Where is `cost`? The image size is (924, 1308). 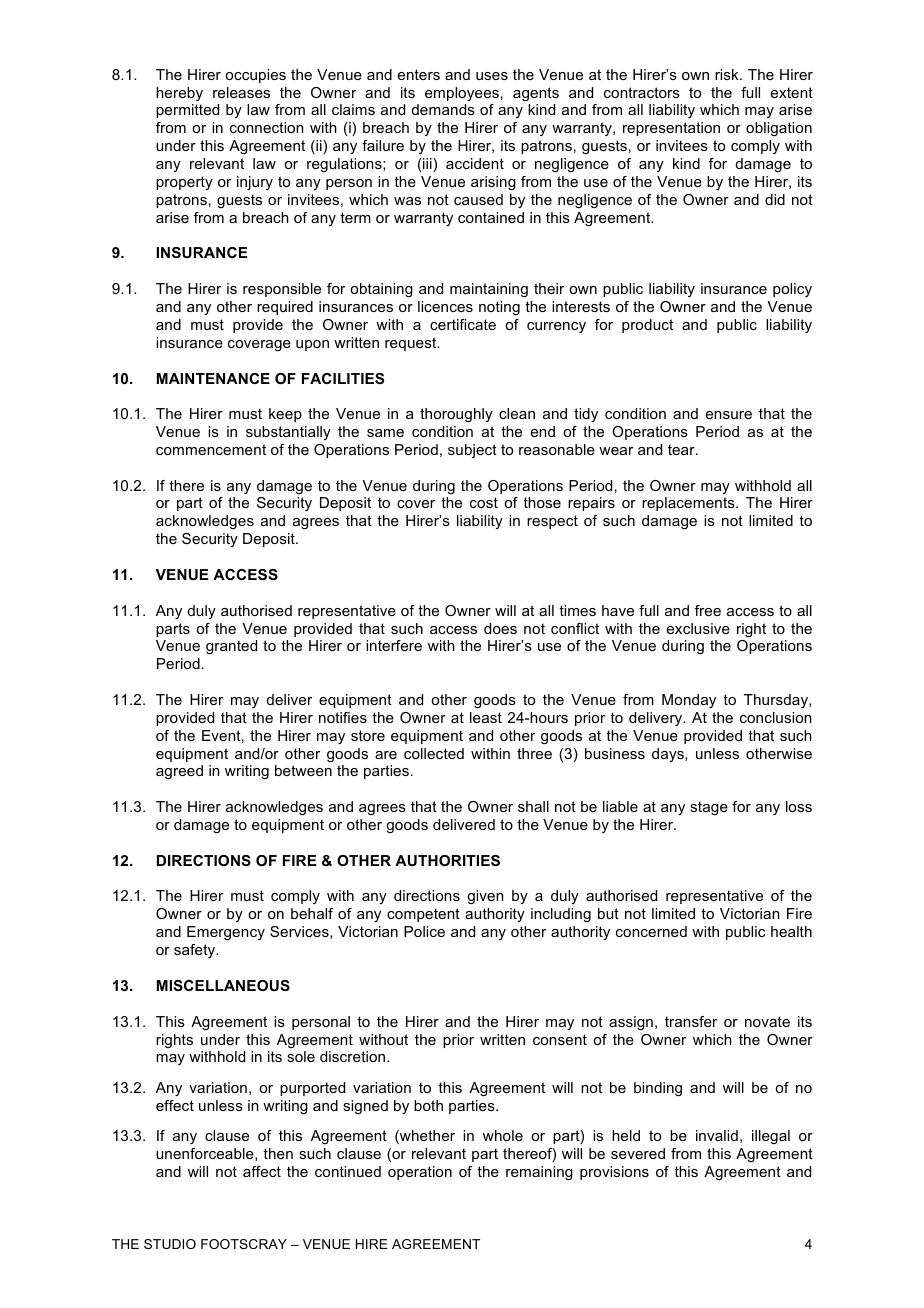 cost is located at coordinates (484, 502).
